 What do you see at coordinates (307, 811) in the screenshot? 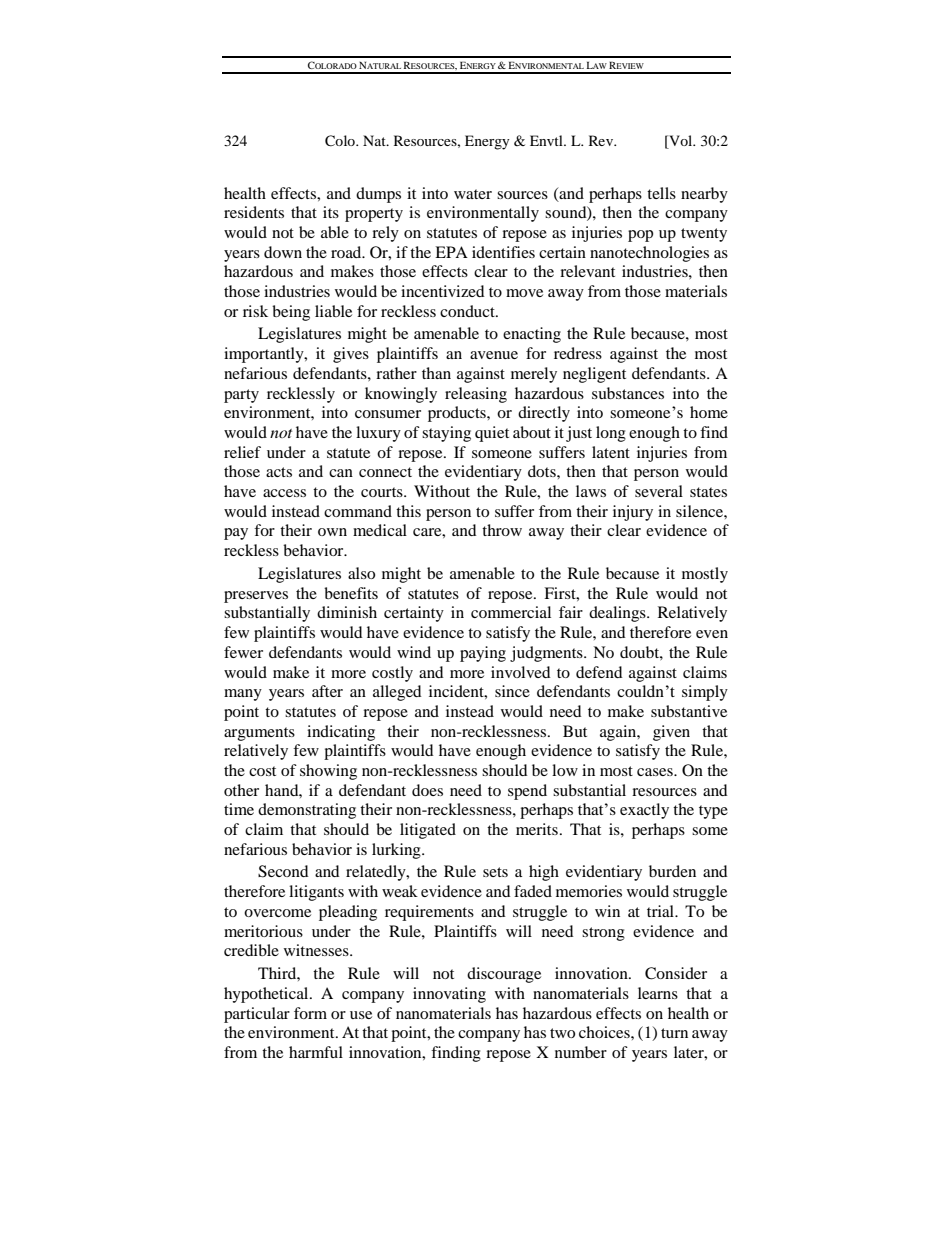
I see `demonstrating` at bounding box center [307, 811].
